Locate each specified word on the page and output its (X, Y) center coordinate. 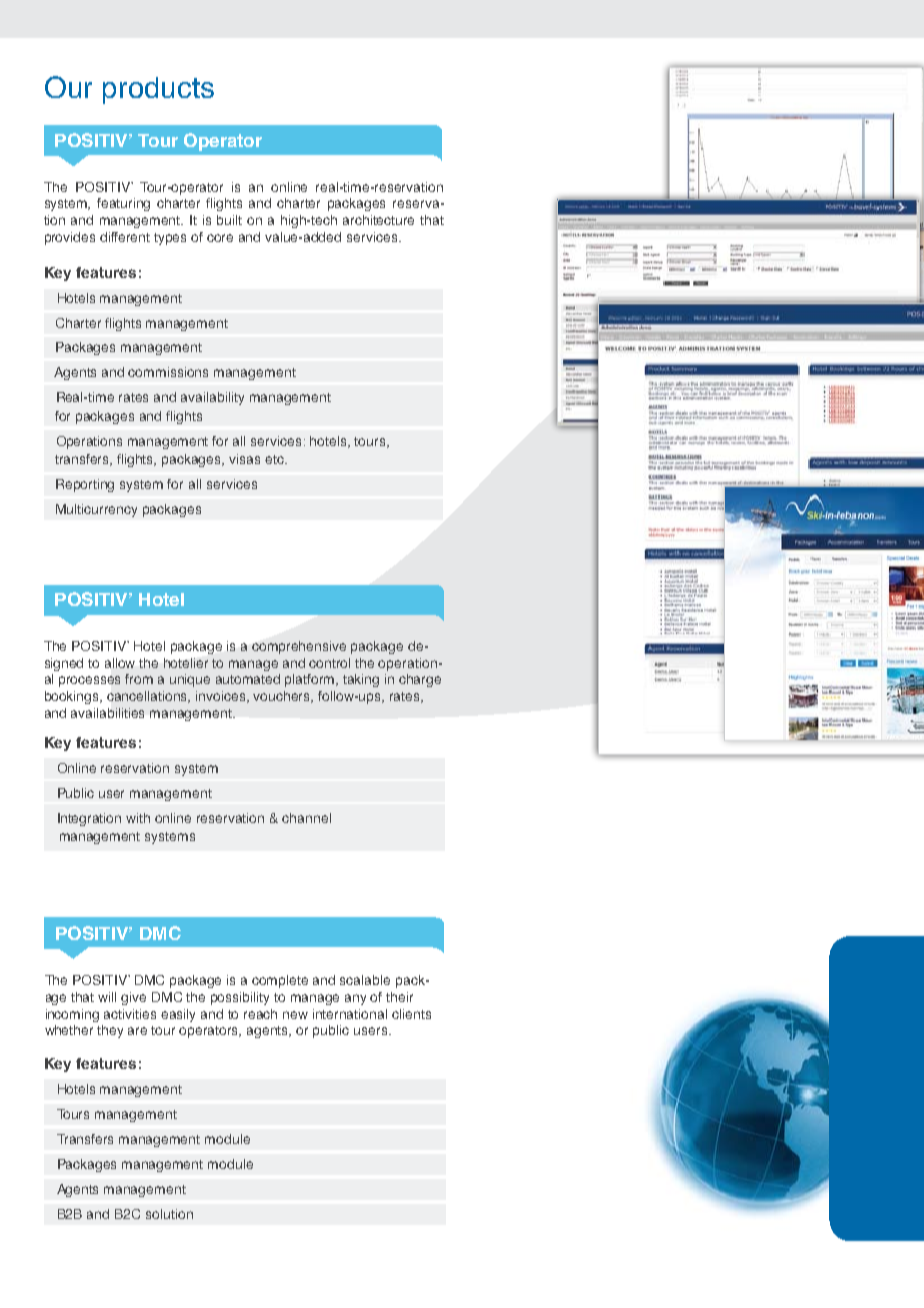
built (229, 220)
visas (244, 459)
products (158, 90)
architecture (378, 220)
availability (212, 398)
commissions (168, 372)
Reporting (85, 485)
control (329, 663)
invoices (222, 697)
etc (275, 459)
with (138, 818)
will (107, 997)
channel (306, 818)
